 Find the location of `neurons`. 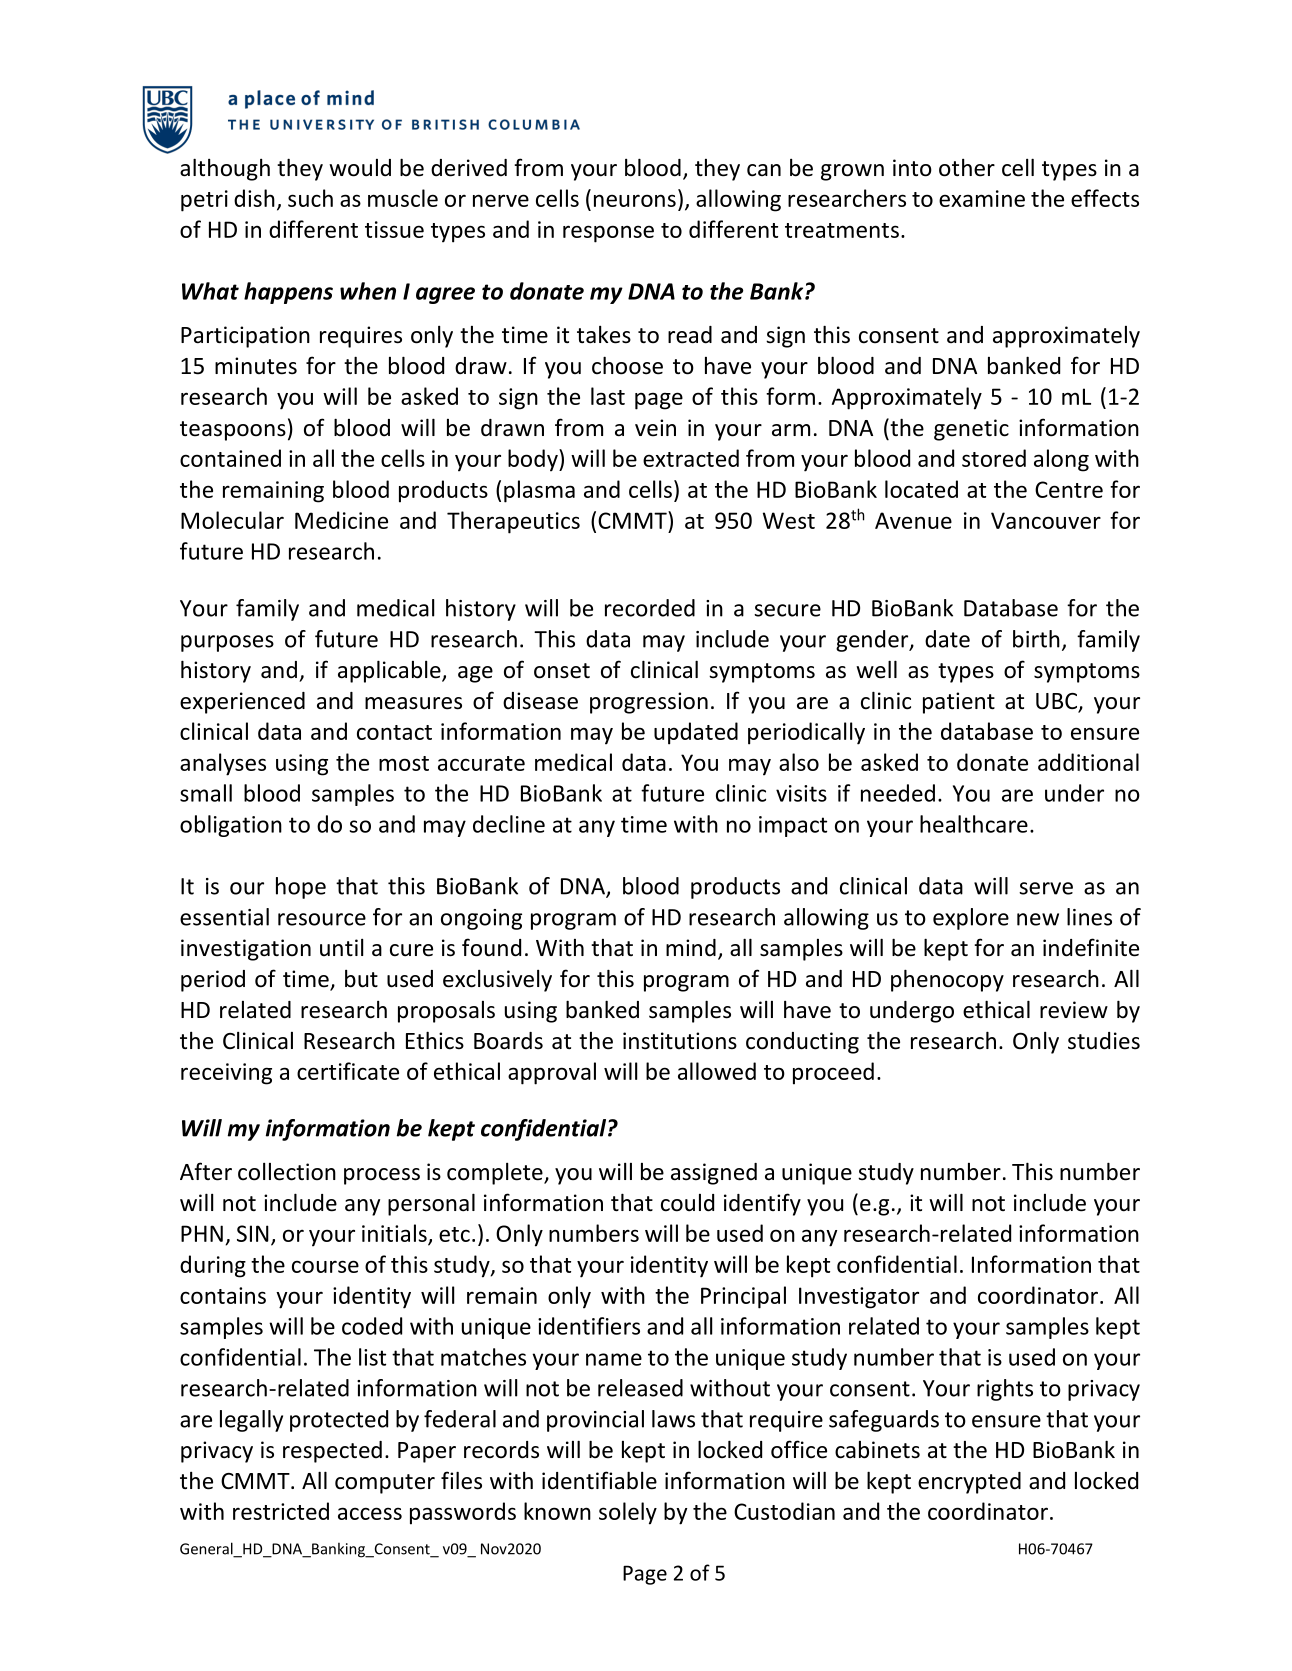

neurons is located at coordinates (635, 200).
